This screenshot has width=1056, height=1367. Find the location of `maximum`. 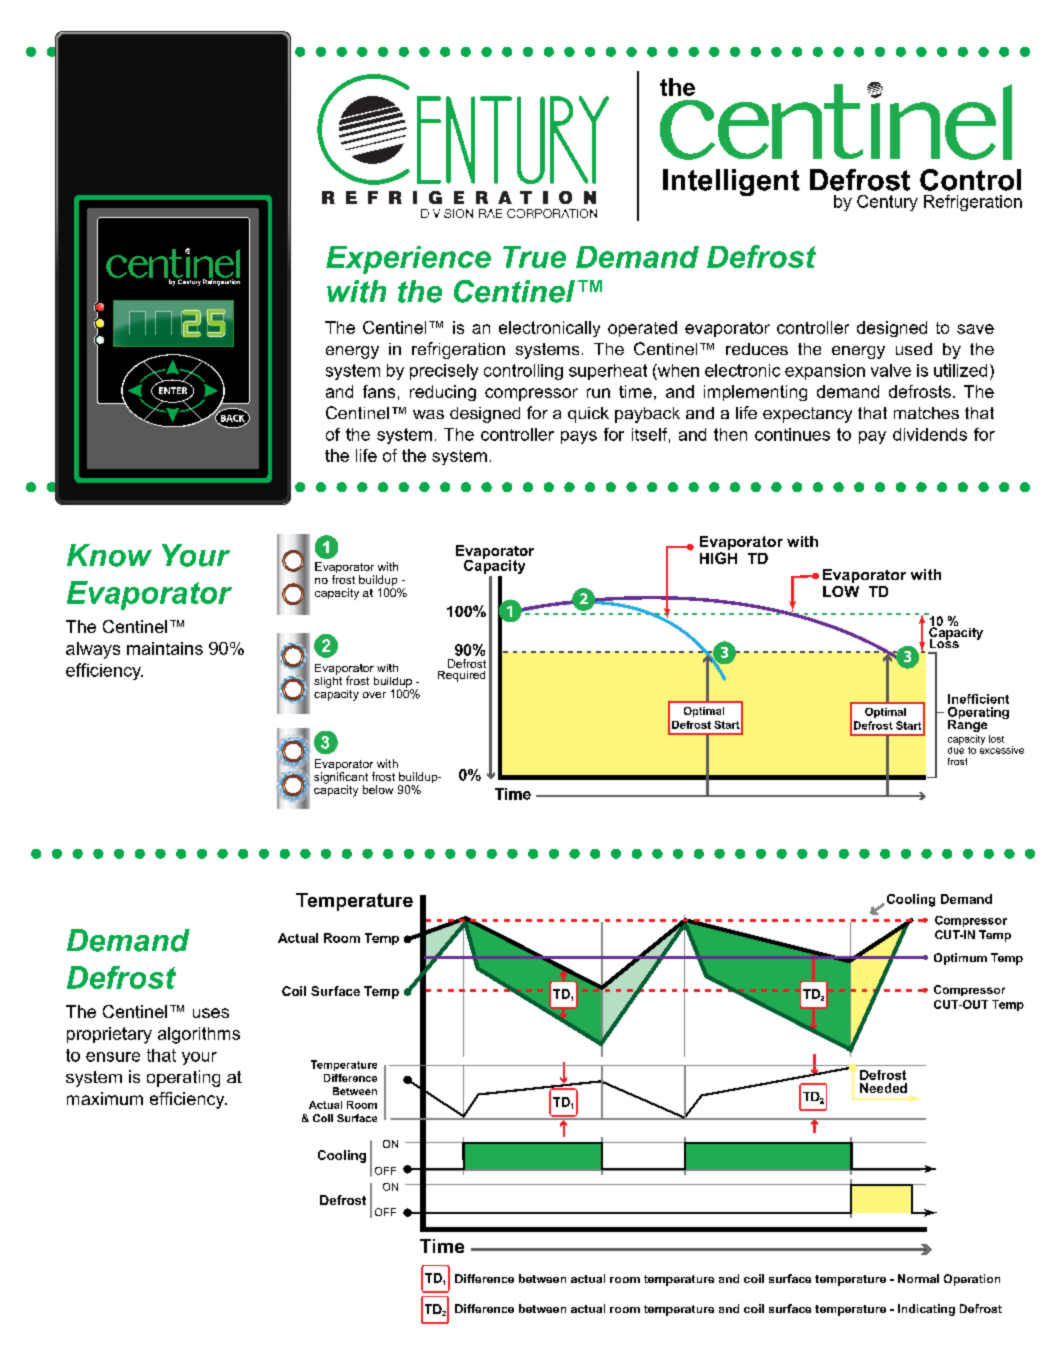

maximum is located at coordinates (105, 1098).
